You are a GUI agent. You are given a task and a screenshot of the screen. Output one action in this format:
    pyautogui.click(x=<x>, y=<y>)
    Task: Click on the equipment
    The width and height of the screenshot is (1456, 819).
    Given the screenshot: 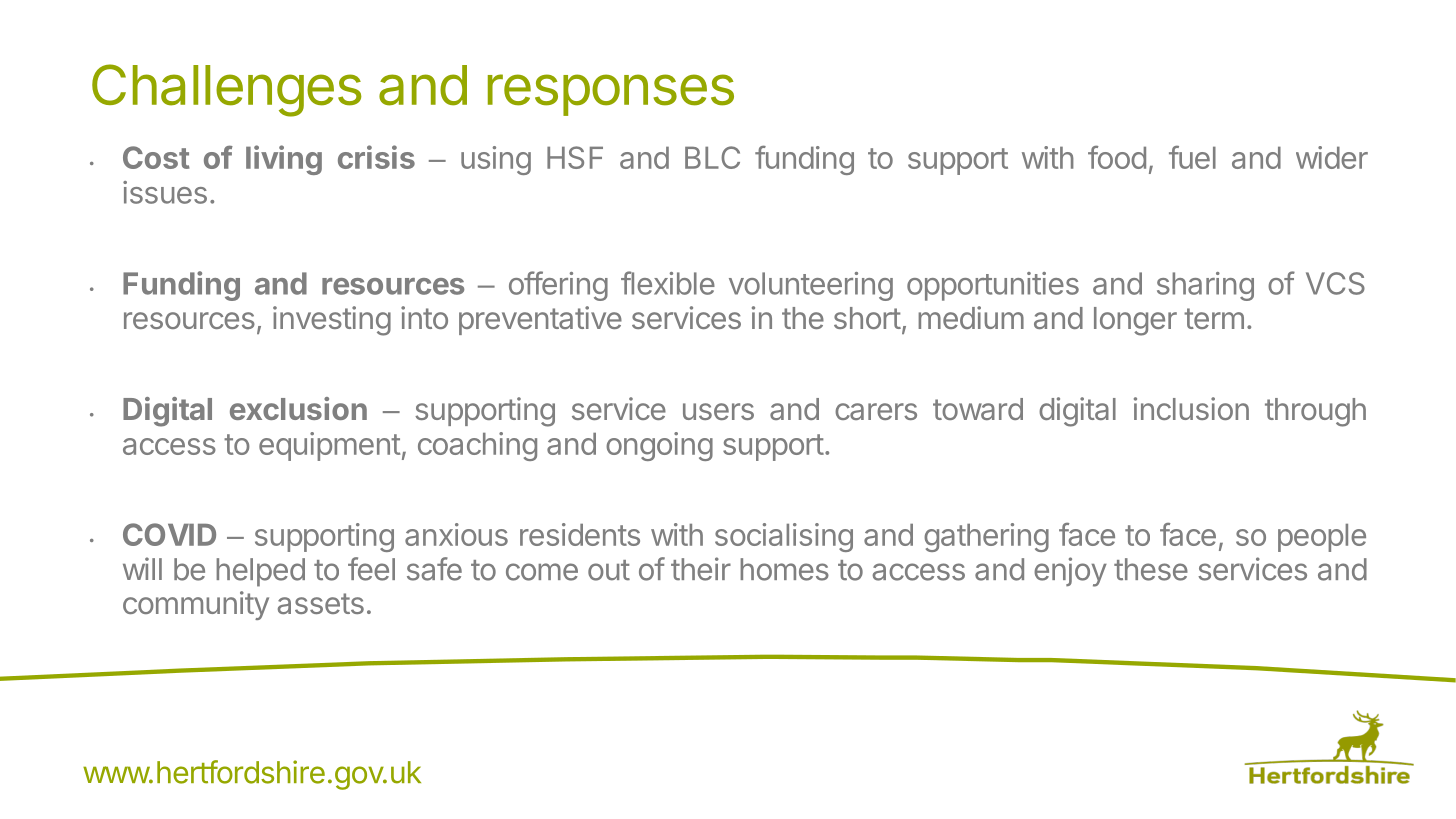 What is the action you would take?
    pyautogui.click(x=329, y=446)
